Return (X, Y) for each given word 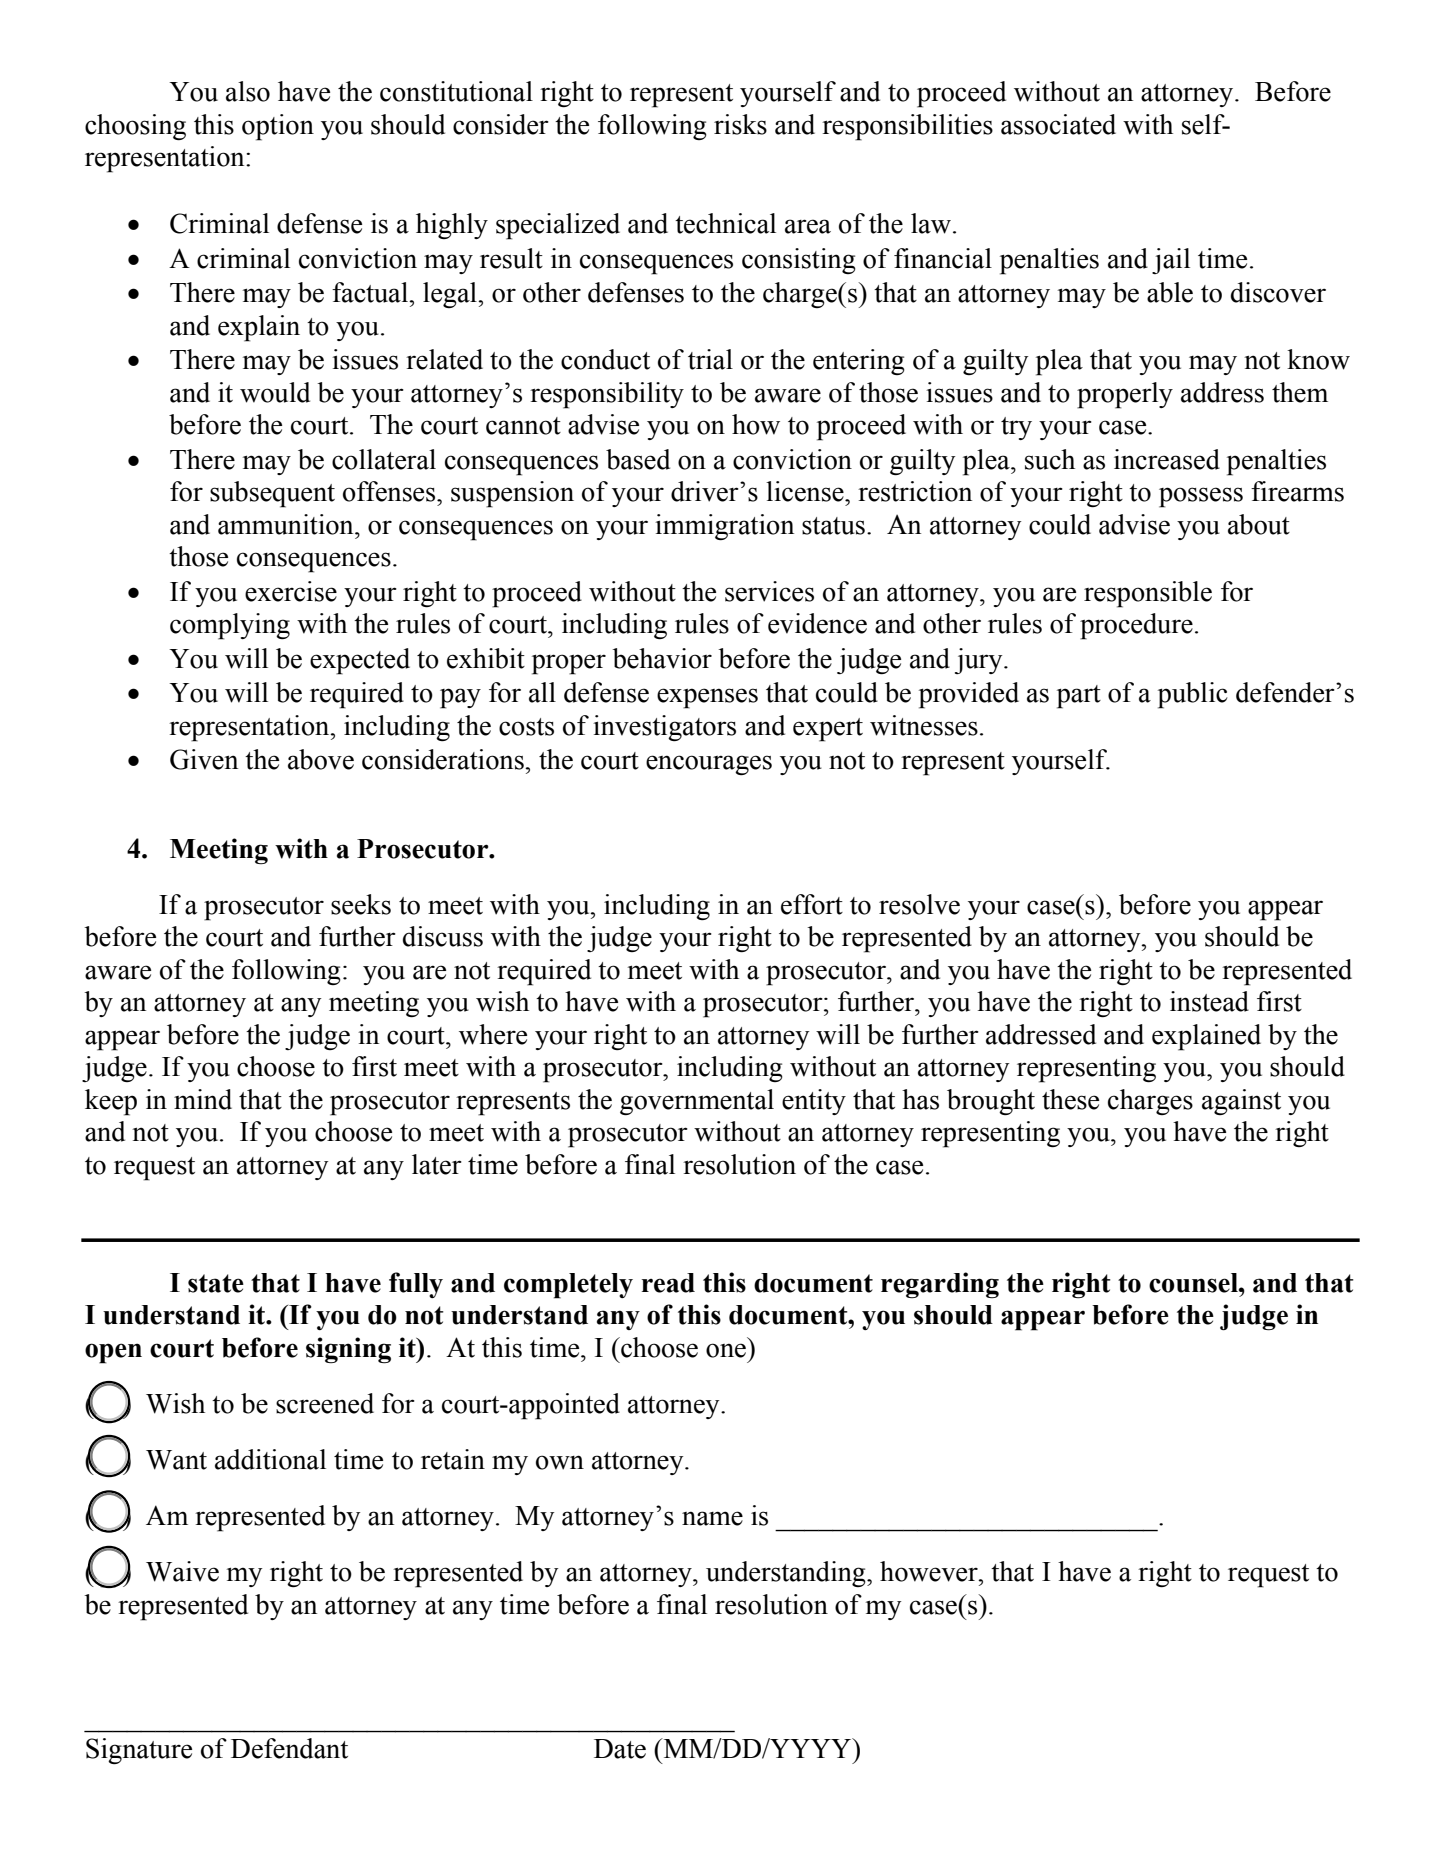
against (1241, 1102)
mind (203, 1099)
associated (1058, 124)
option (278, 127)
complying (230, 626)
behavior (662, 658)
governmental (697, 1102)
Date (620, 1749)
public (1193, 695)
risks (740, 124)
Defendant (289, 1748)
